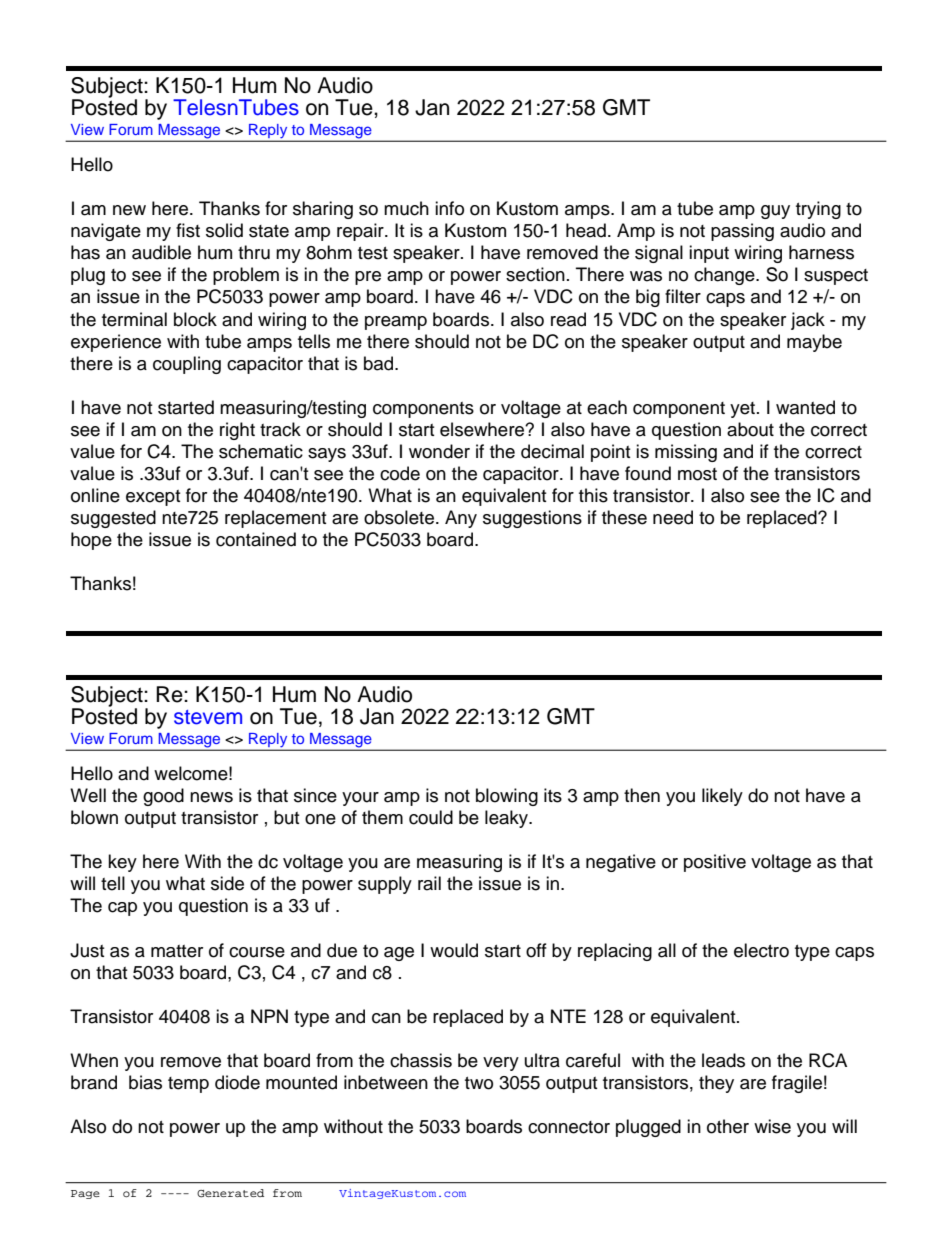  What do you see at coordinates (742, 232) in the image?
I see `passing` at bounding box center [742, 232].
